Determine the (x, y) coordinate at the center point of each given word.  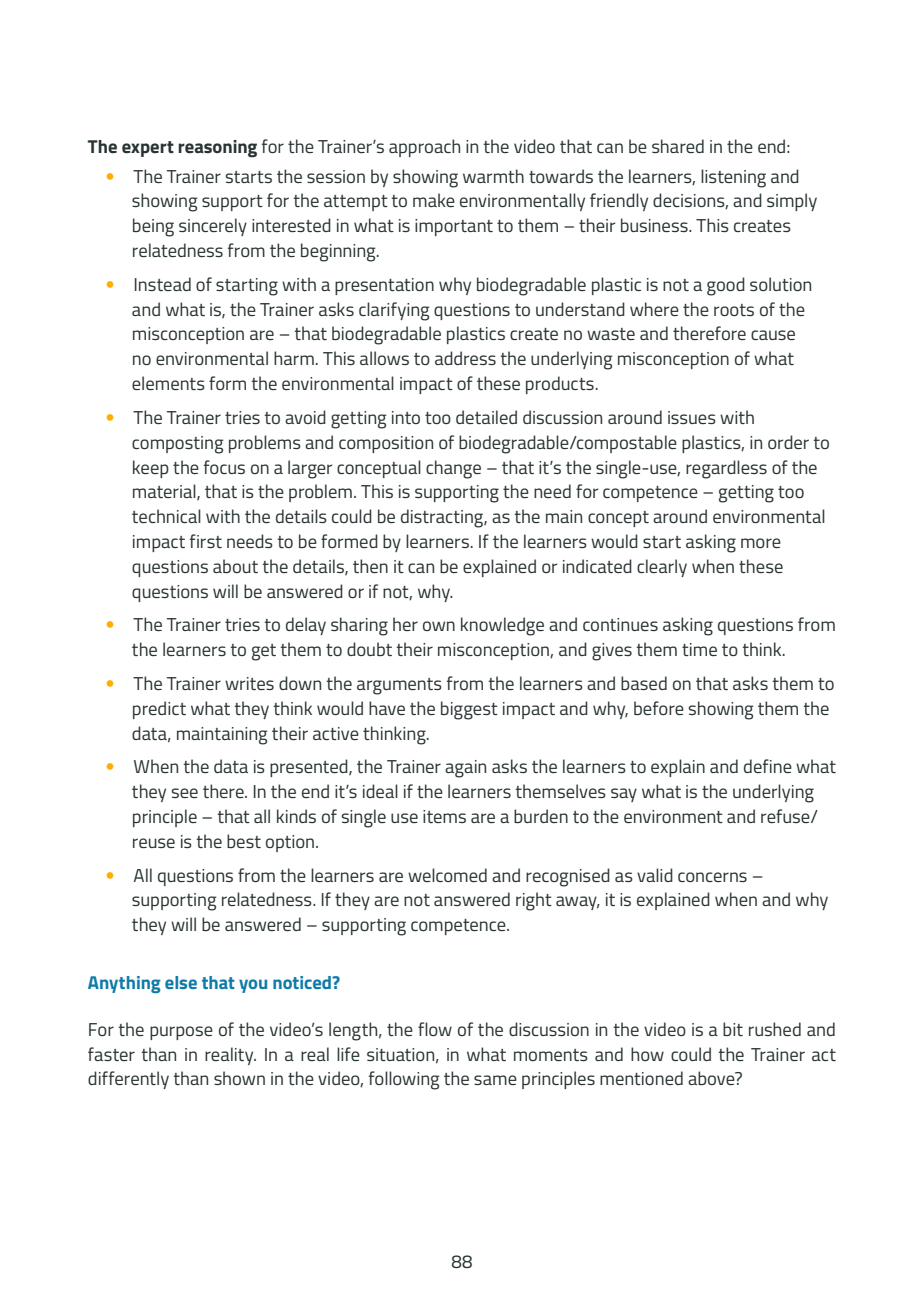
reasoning (217, 149)
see (184, 793)
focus (224, 467)
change (453, 469)
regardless (726, 469)
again (465, 769)
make (434, 200)
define (768, 766)
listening (733, 178)
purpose (181, 1033)
